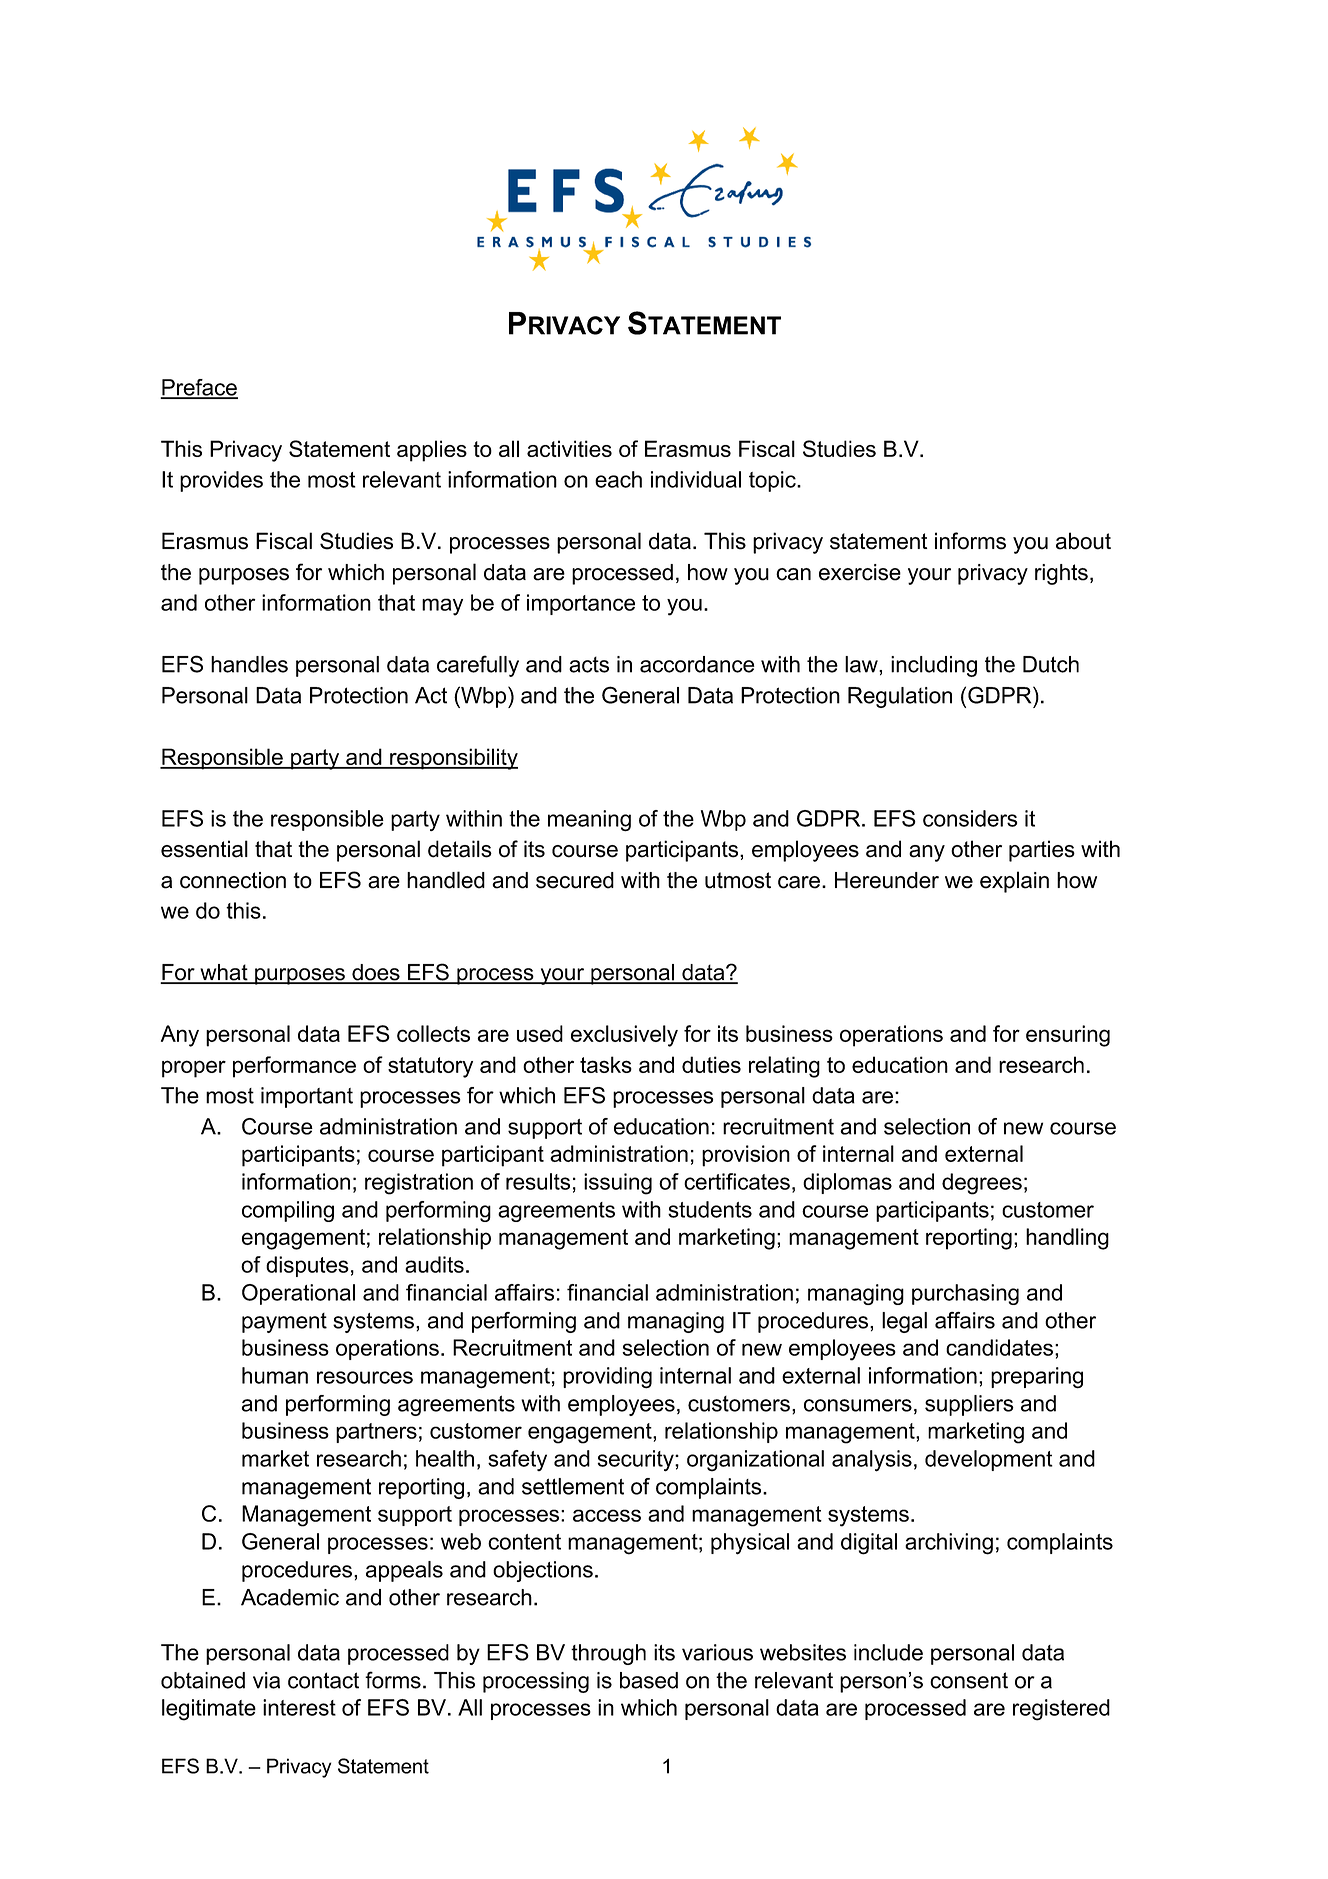 This page has width=1328, height=1879. What do you see at coordinates (649, 1680) in the page?
I see `based` at bounding box center [649, 1680].
